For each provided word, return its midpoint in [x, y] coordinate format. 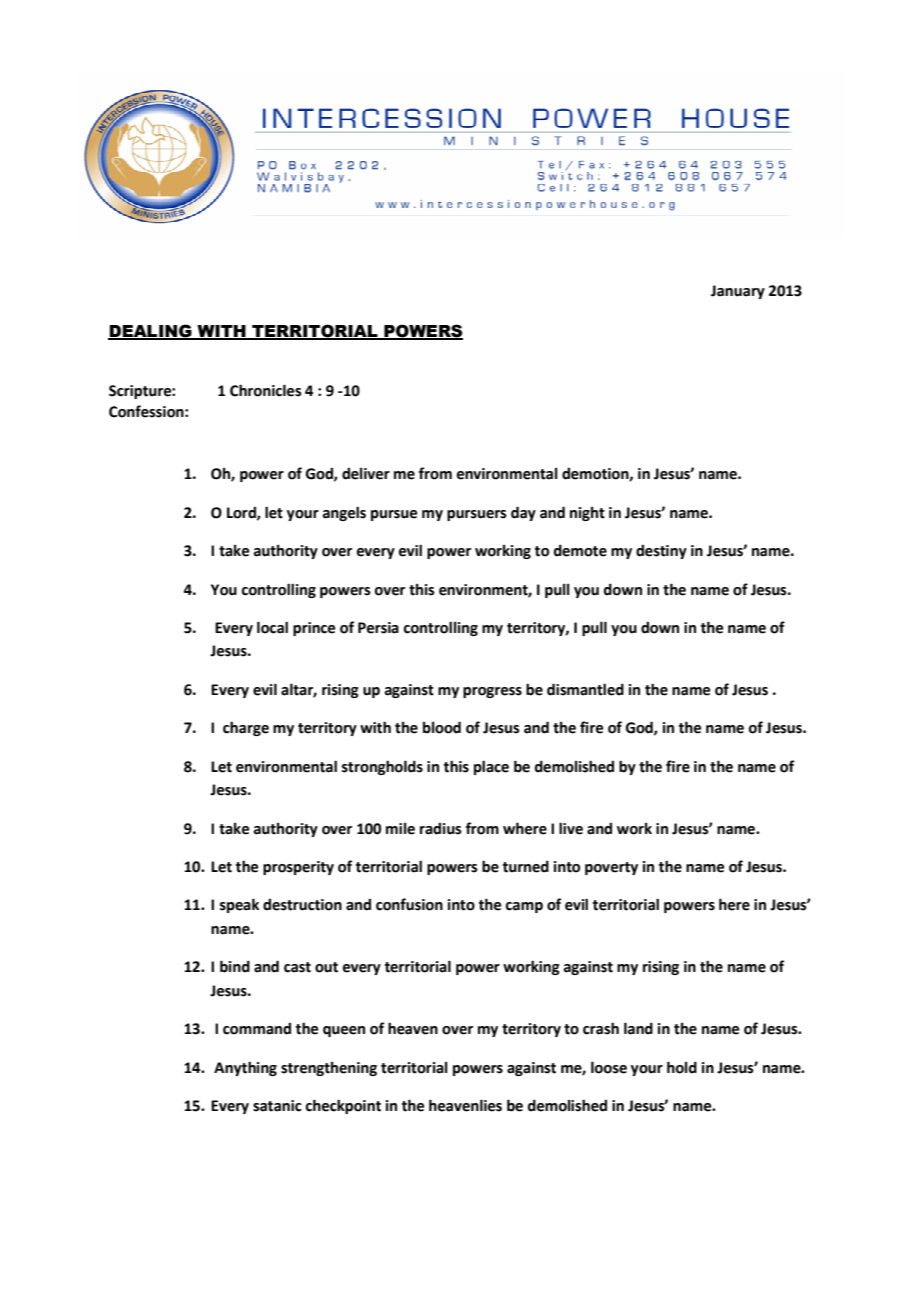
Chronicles [266, 390]
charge [246, 728]
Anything [245, 1068]
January [738, 292]
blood [442, 727]
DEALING [151, 331]
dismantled [585, 689]
